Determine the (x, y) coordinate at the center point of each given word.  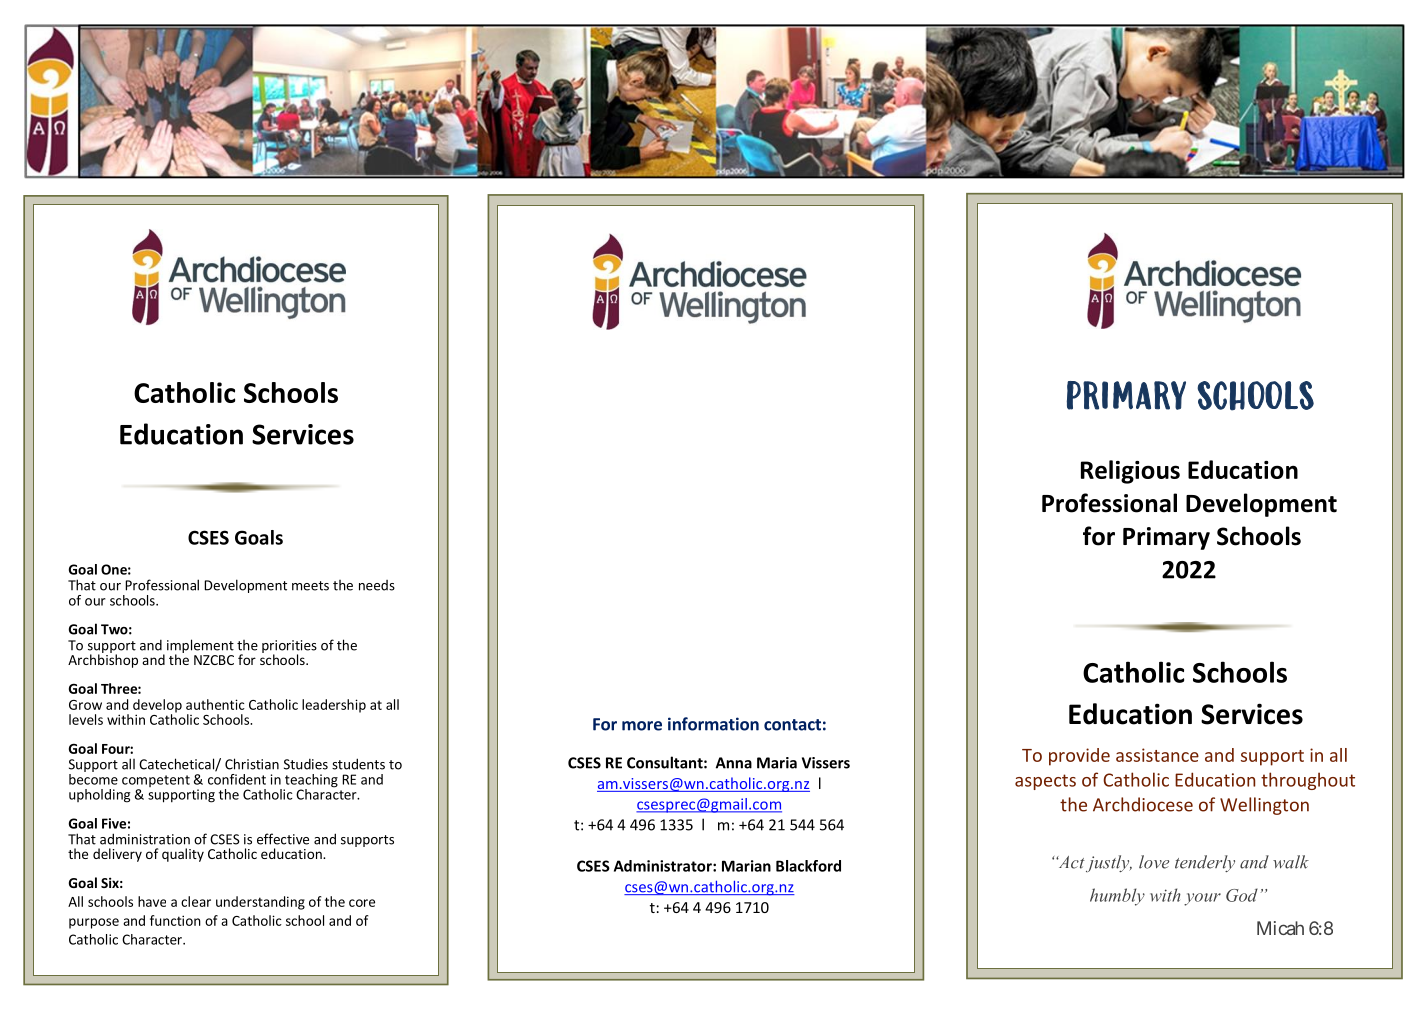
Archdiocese (1143, 804)
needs (377, 585)
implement (199, 647)
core (362, 903)
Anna (734, 763)
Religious (1130, 472)
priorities (289, 647)
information (713, 724)
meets (310, 586)
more (642, 726)
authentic (215, 704)
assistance (1157, 755)
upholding (99, 796)
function (175, 920)
